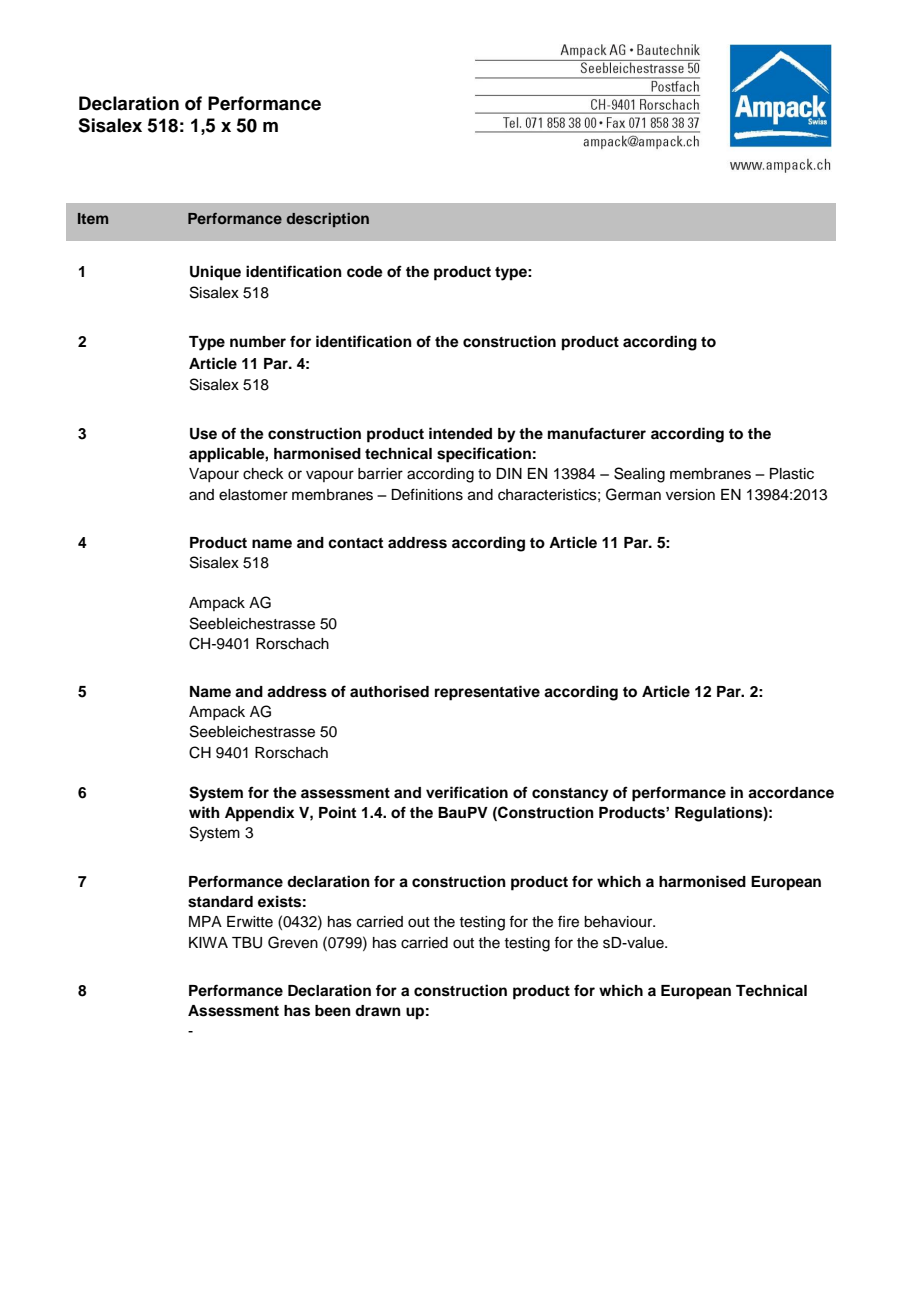 This document has height=1308, width=924. What do you see at coordinates (597, 433) in the document?
I see `manufacturer` at bounding box center [597, 433].
